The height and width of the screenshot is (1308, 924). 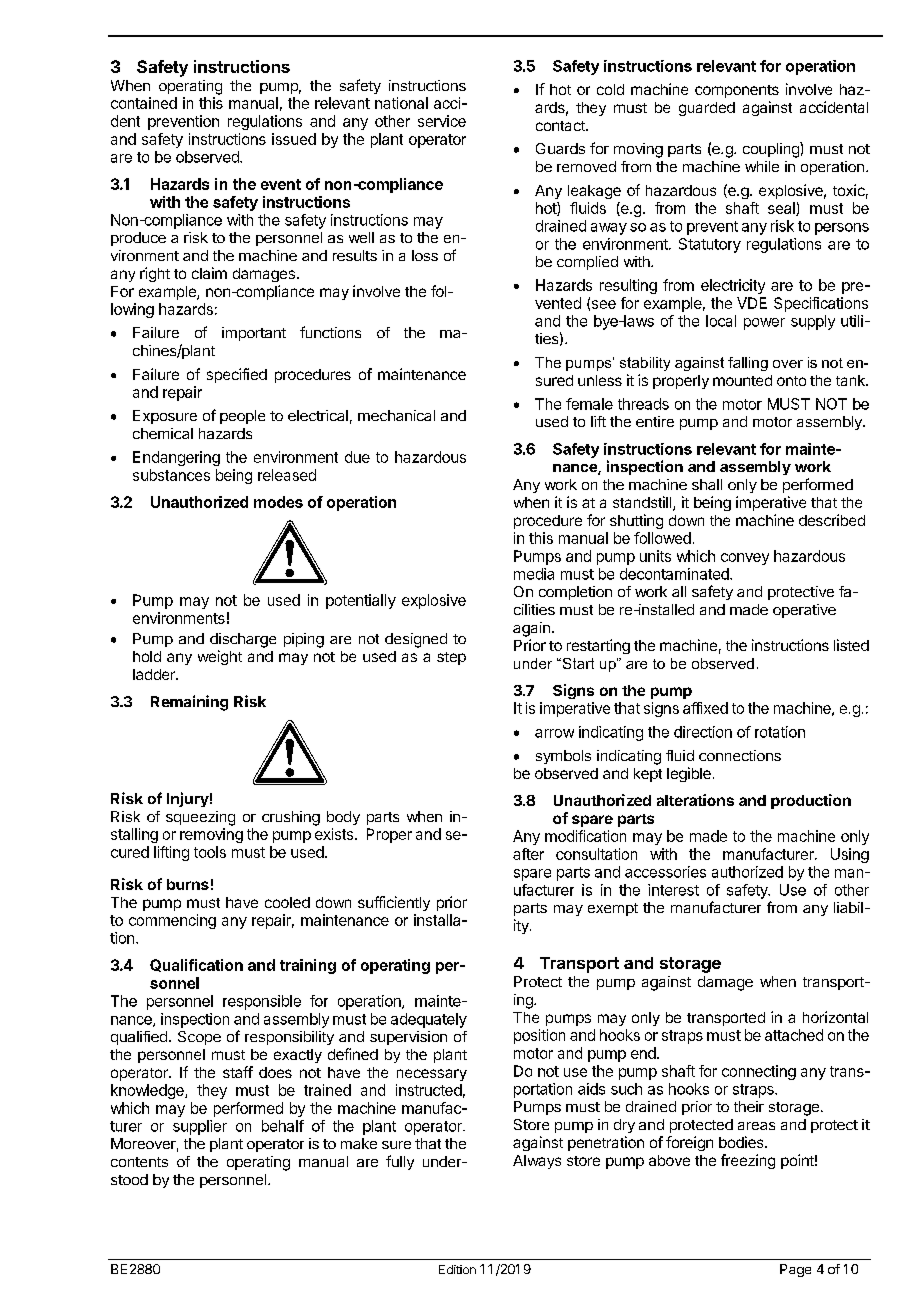 What do you see at coordinates (705, 708) in the screenshot?
I see `affixed` at bounding box center [705, 708].
